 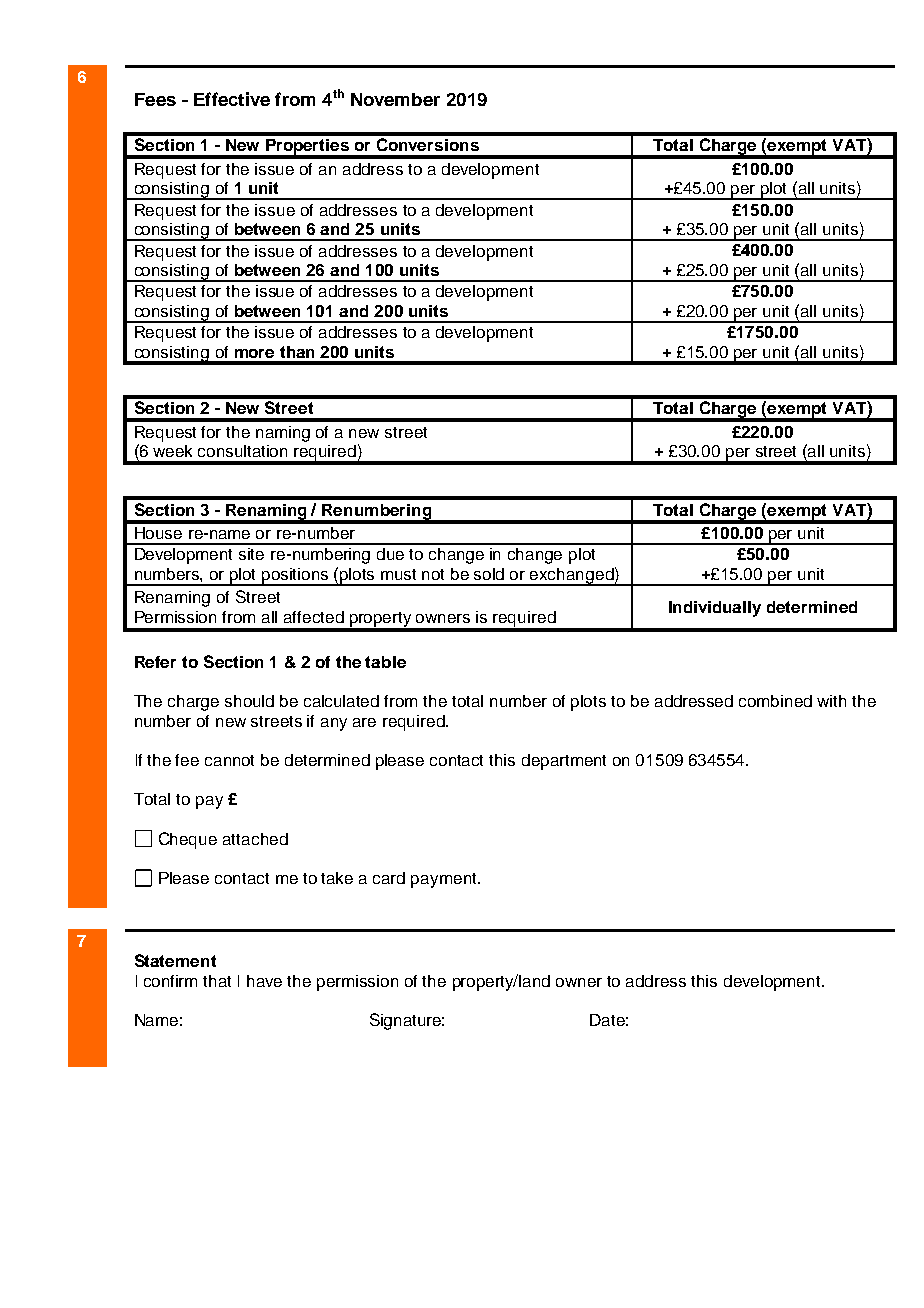 What do you see at coordinates (232, 99) in the image?
I see `Effective` at bounding box center [232, 99].
